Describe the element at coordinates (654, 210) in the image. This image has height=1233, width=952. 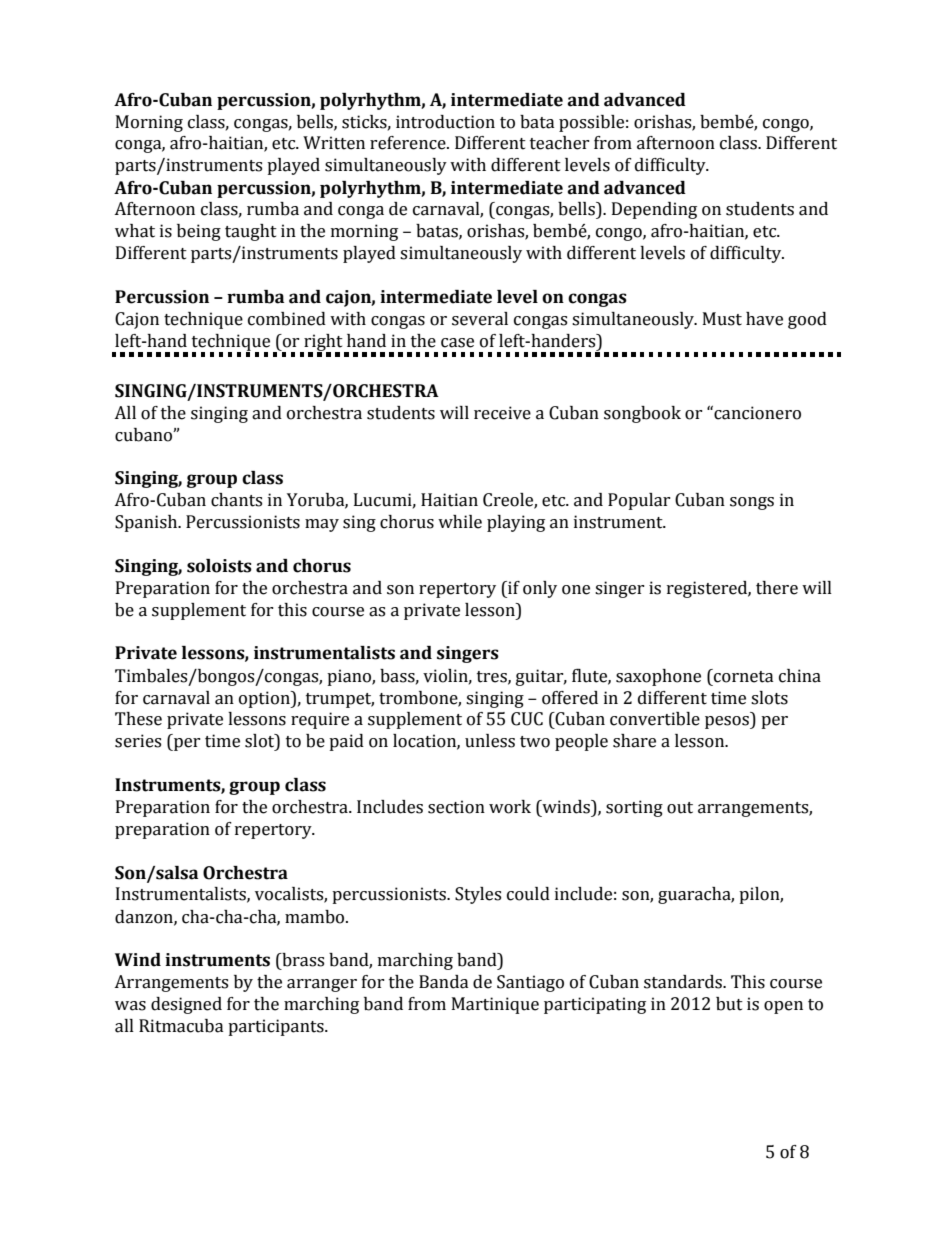
I see `Depending` at that location.
